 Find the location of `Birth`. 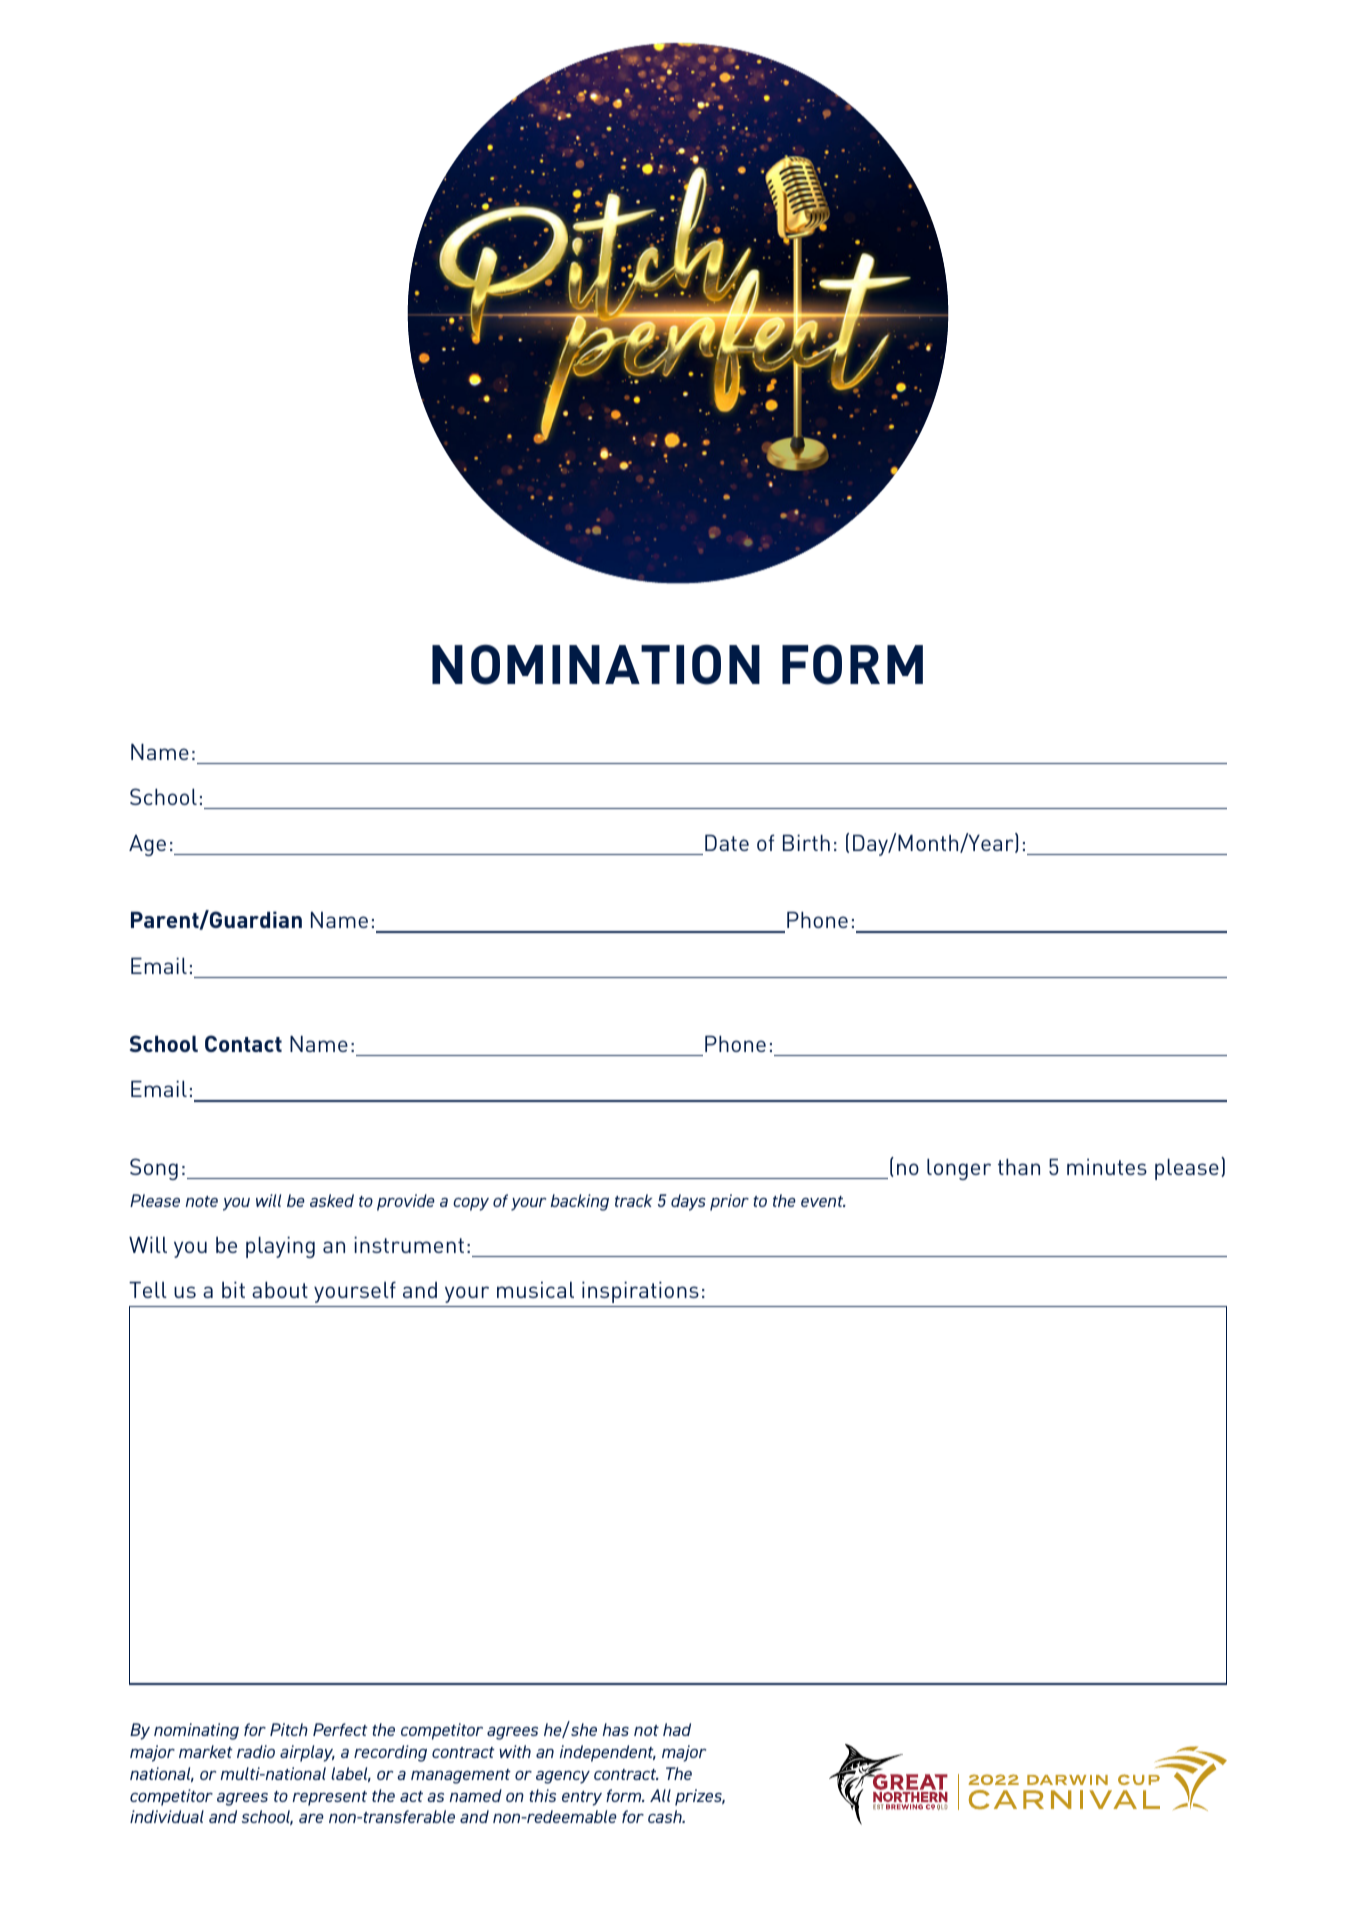

Birth is located at coordinates (806, 842).
